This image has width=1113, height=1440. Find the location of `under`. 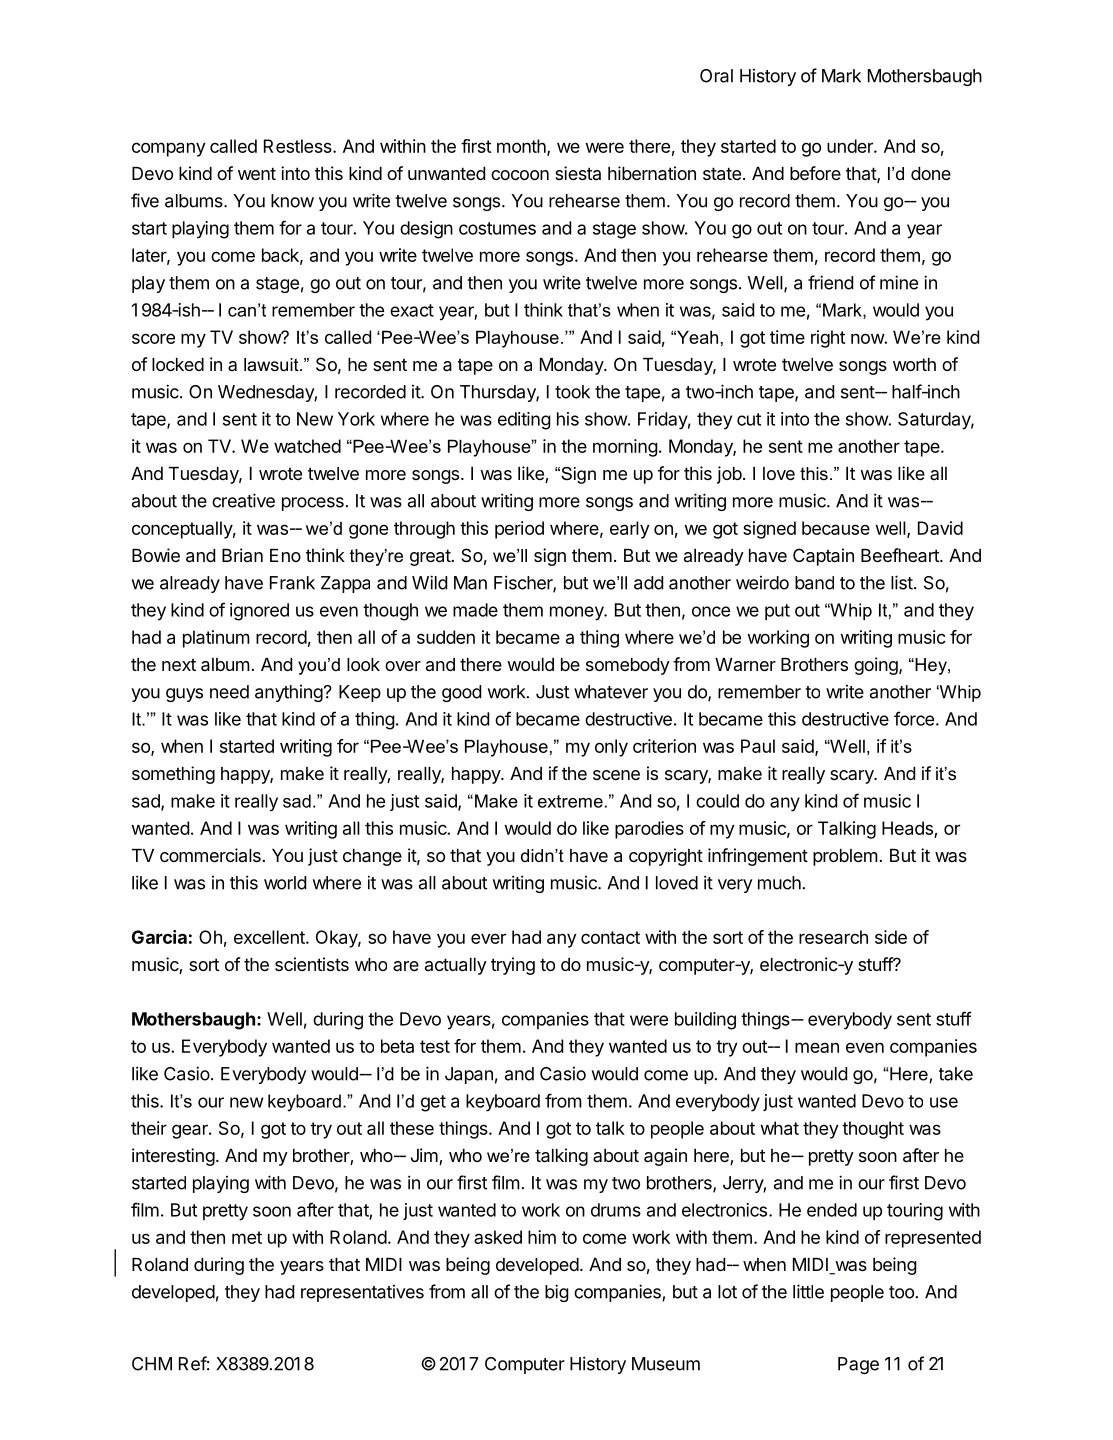

under is located at coordinates (851, 146).
